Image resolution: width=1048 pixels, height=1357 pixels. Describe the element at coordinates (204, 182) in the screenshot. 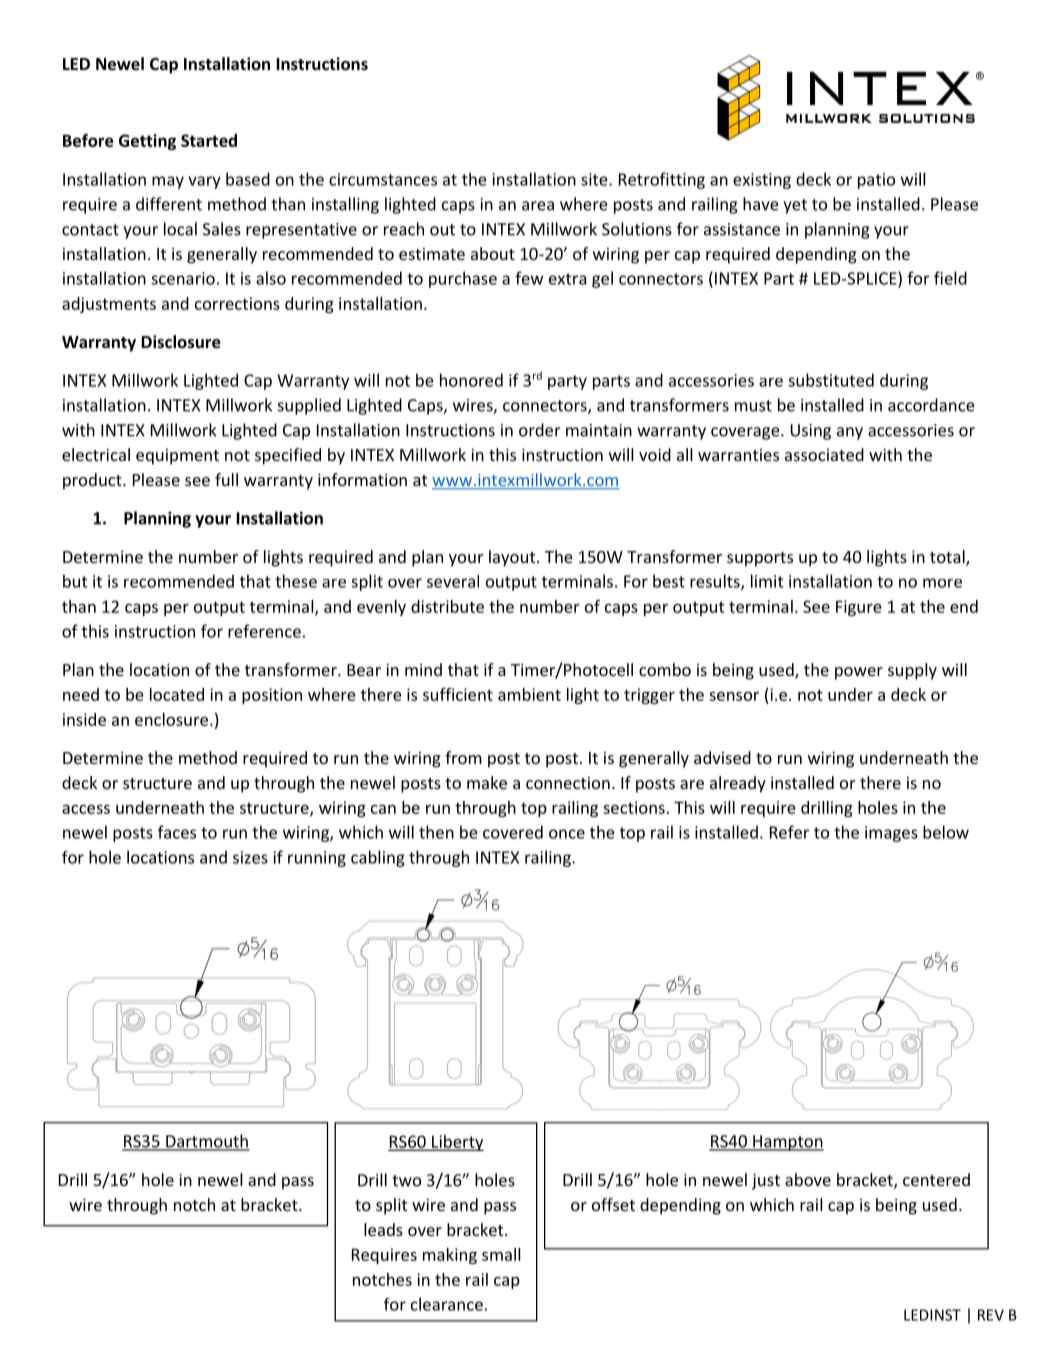

I see `vary` at that location.
